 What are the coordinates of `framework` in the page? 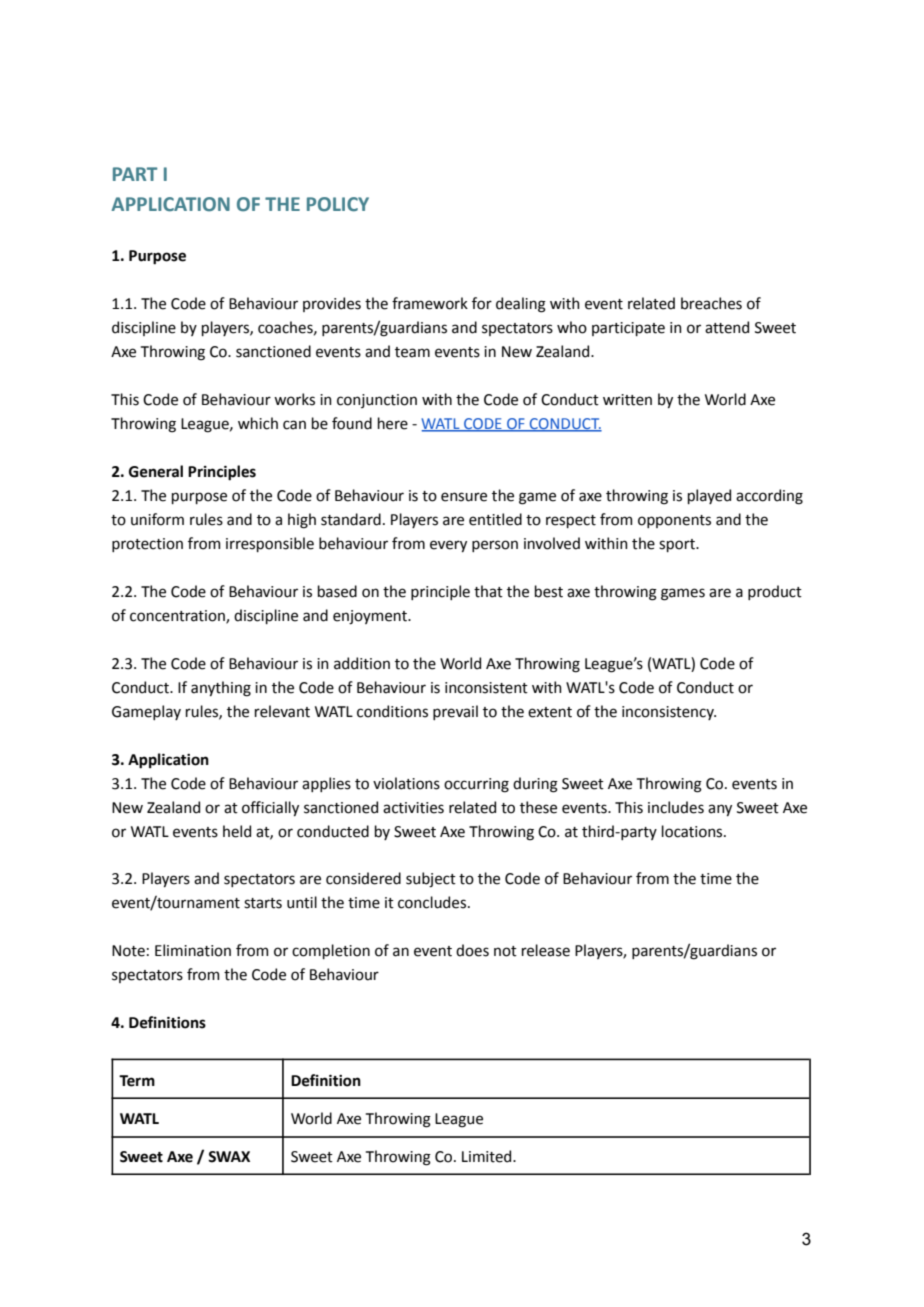 It's located at (430, 303).
